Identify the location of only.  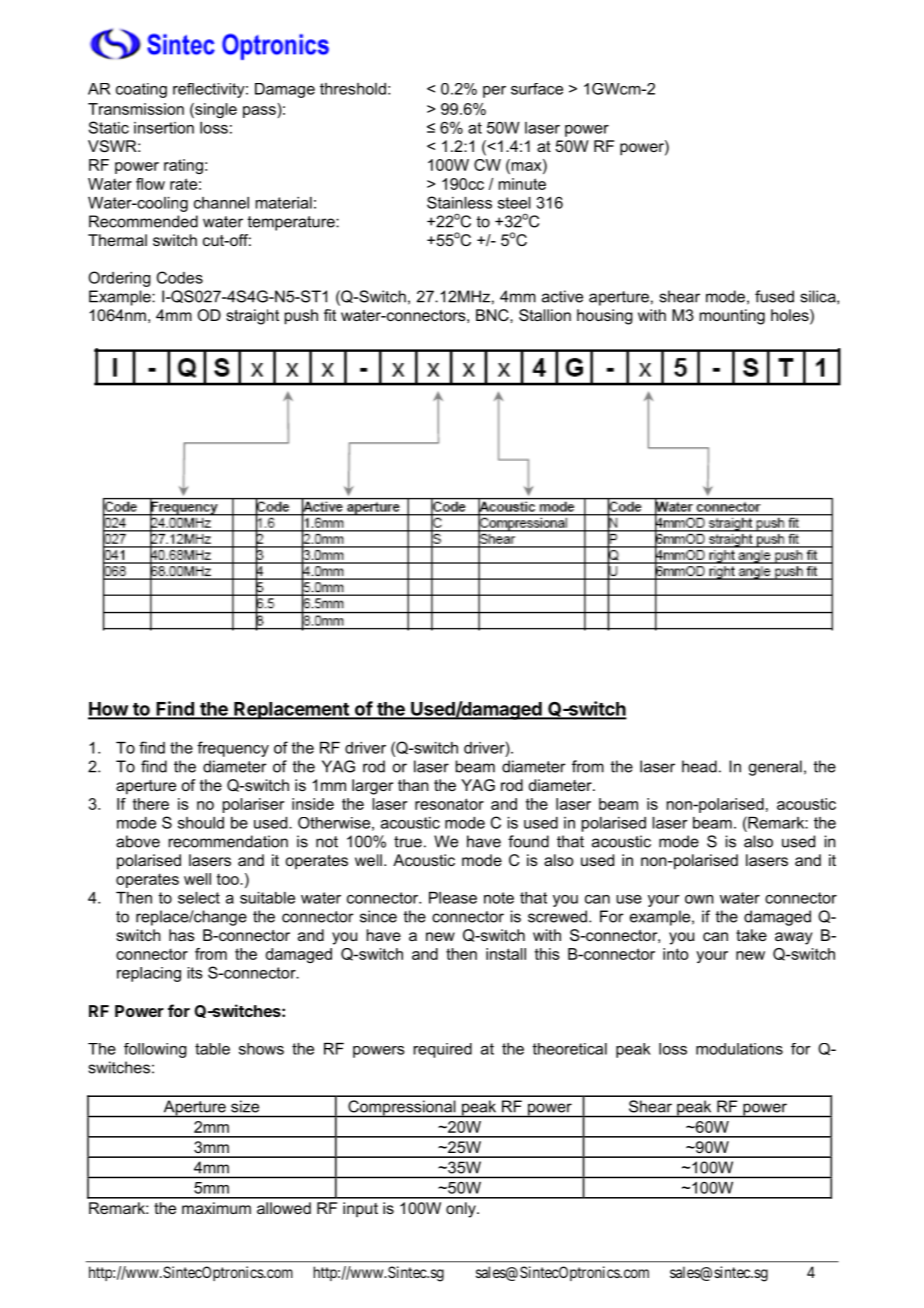
(462, 1210).
